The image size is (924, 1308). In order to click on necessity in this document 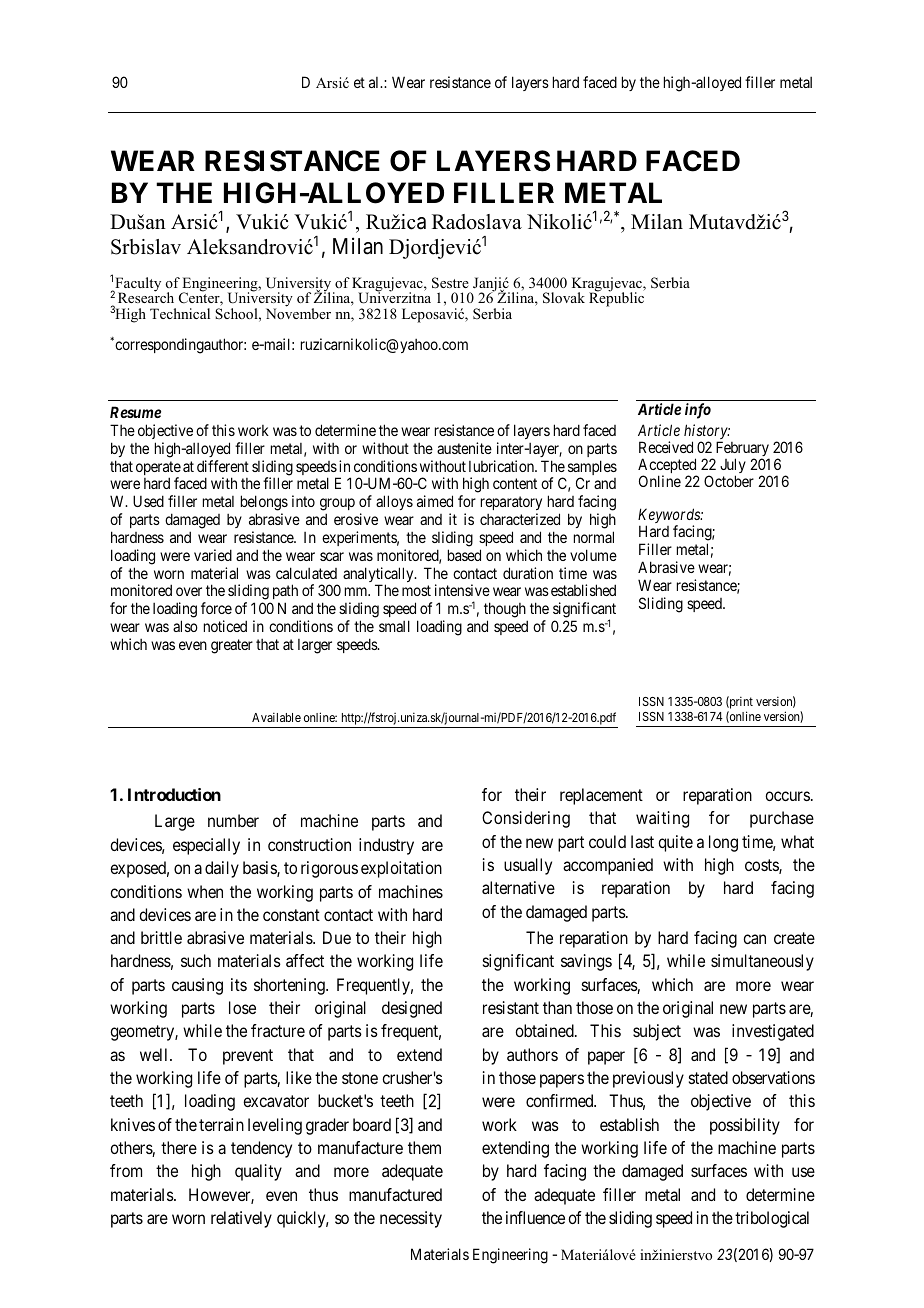, I will do `click(411, 1219)`.
